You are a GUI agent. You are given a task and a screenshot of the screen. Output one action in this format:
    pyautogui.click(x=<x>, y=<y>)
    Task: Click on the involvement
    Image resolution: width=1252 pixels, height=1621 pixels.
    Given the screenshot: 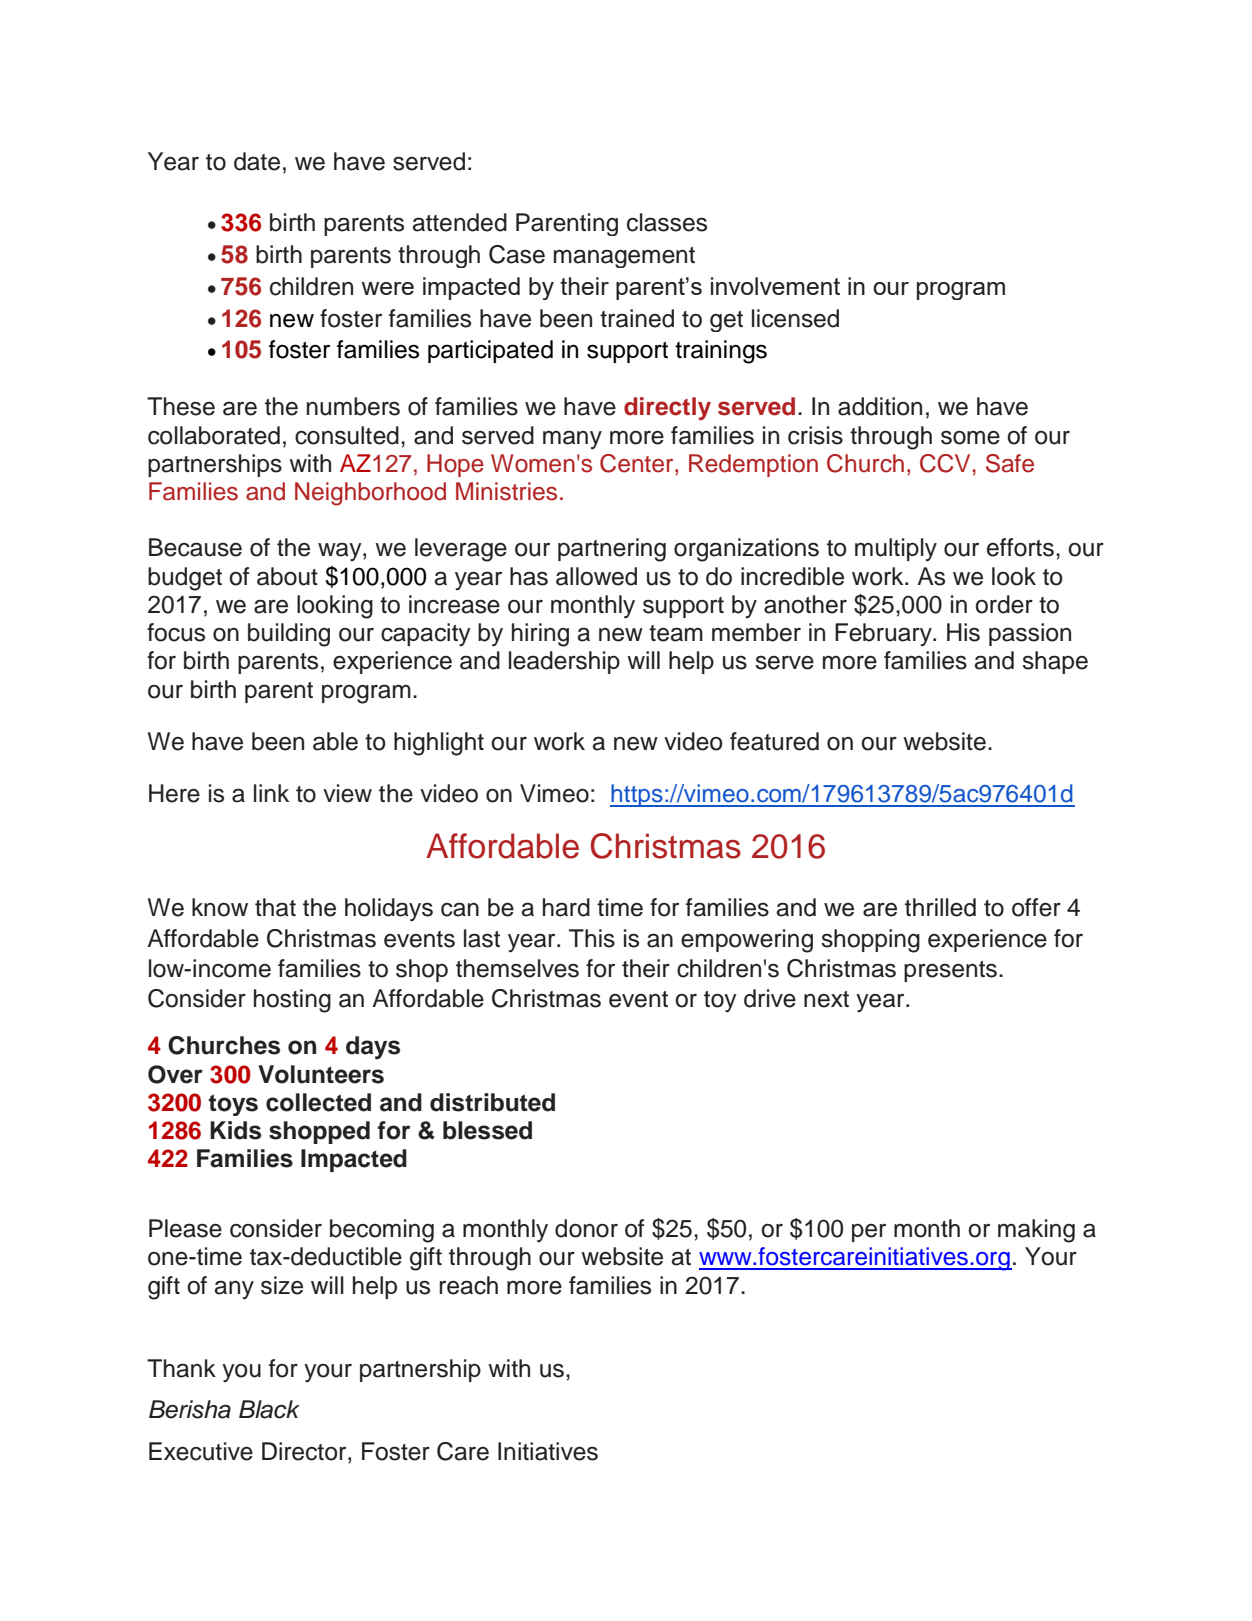 What is the action you would take?
    pyautogui.click(x=775, y=286)
